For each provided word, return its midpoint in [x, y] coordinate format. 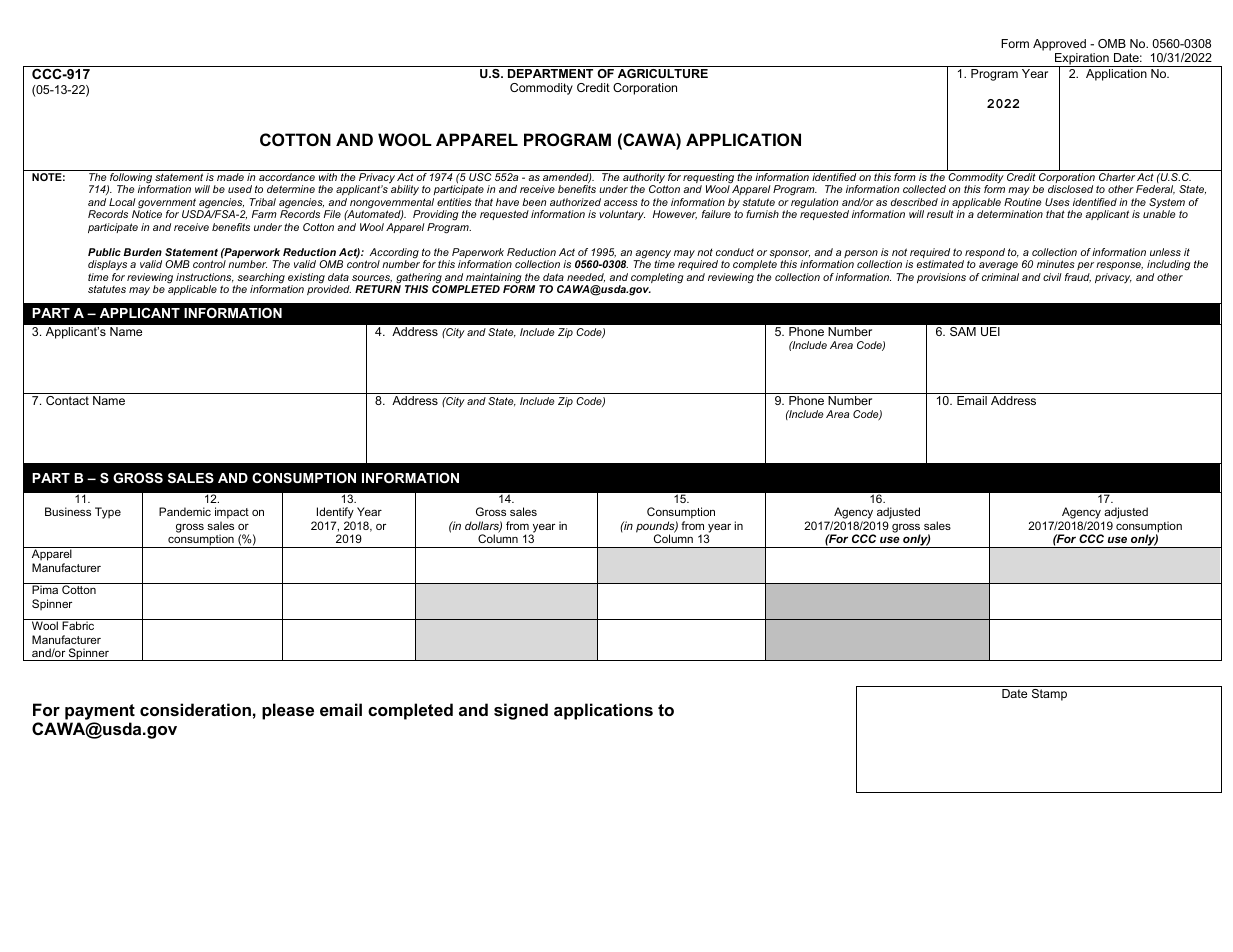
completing [657, 278]
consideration [195, 709]
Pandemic [185, 511]
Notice [147, 214]
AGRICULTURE [663, 72]
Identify [335, 514]
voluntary [622, 215]
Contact [67, 400]
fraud [1078, 278]
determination [1010, 214]
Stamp [1049, 695]
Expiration [1082, 60]
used [240, 189]
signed [521, 711]
